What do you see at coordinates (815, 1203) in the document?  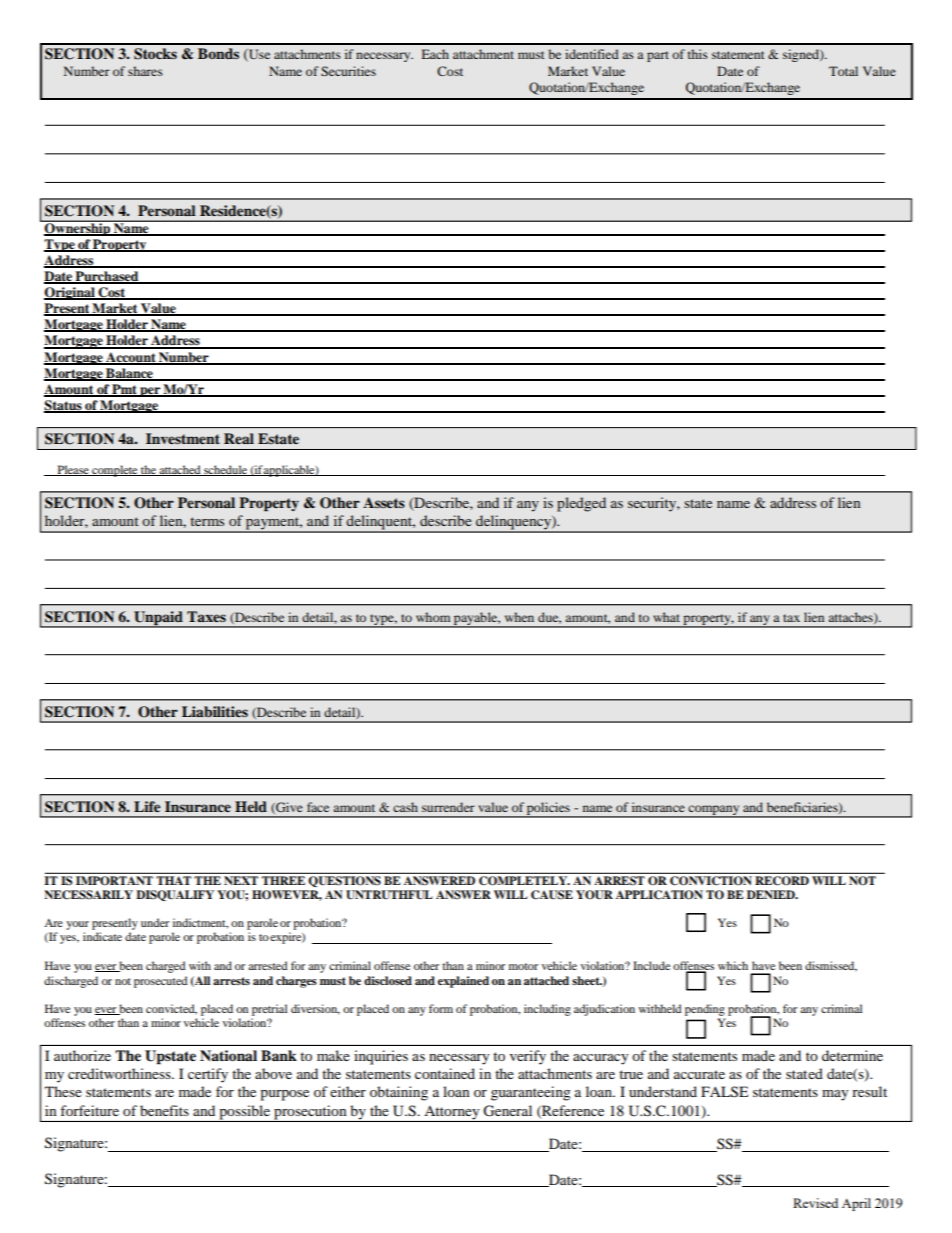 I see `Revised` at bounding box center [815, 1203].
